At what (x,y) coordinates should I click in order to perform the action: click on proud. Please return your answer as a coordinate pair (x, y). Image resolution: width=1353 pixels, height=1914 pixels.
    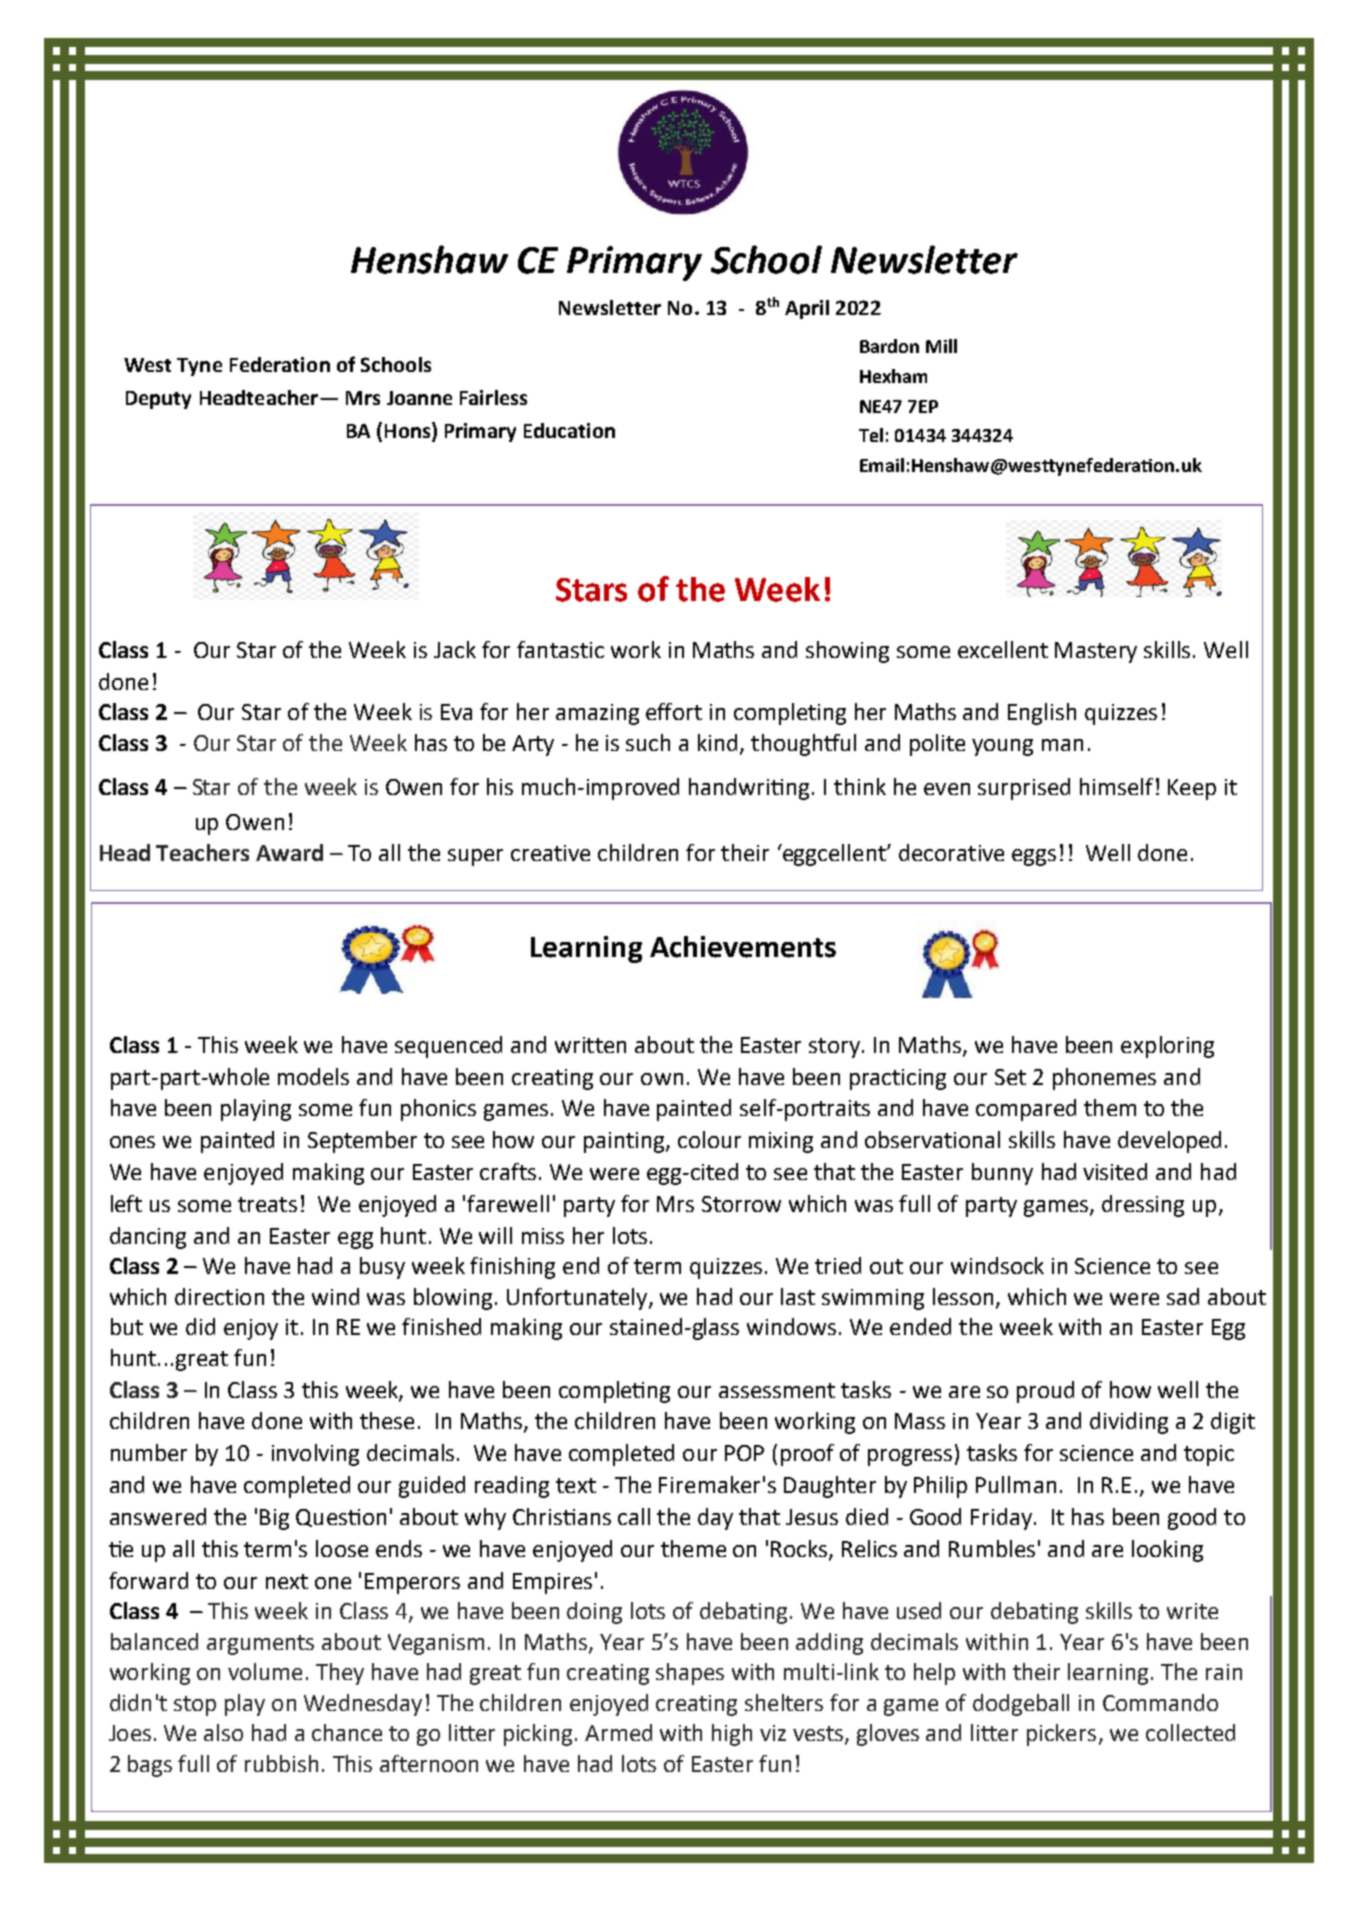
    Looking at the image, I should click on (1045, 1392).
